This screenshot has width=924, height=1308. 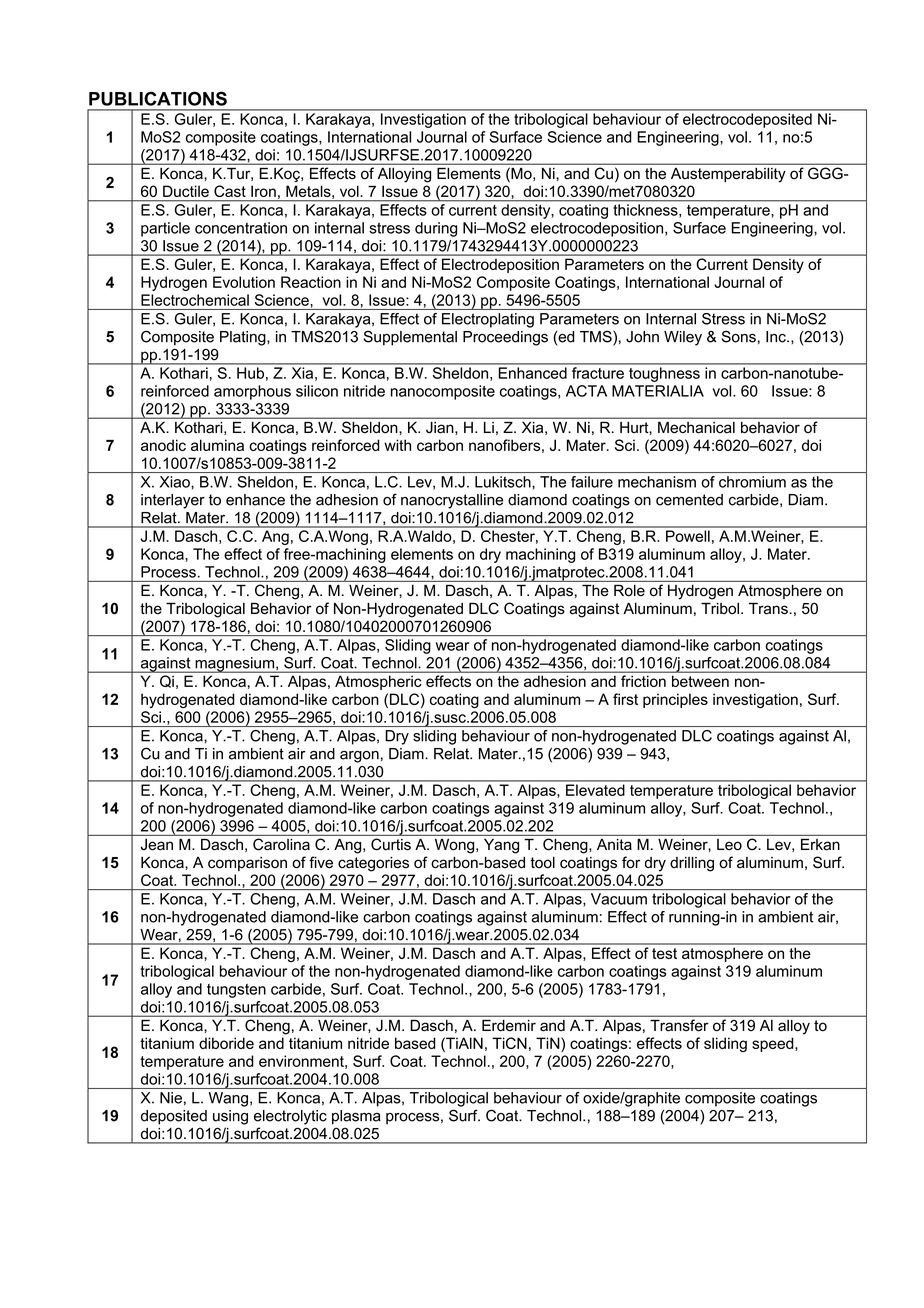 What do you see at coordinates (647, 210) in the screenshot?
I see `thickness` at bounding box center [647, 210].
